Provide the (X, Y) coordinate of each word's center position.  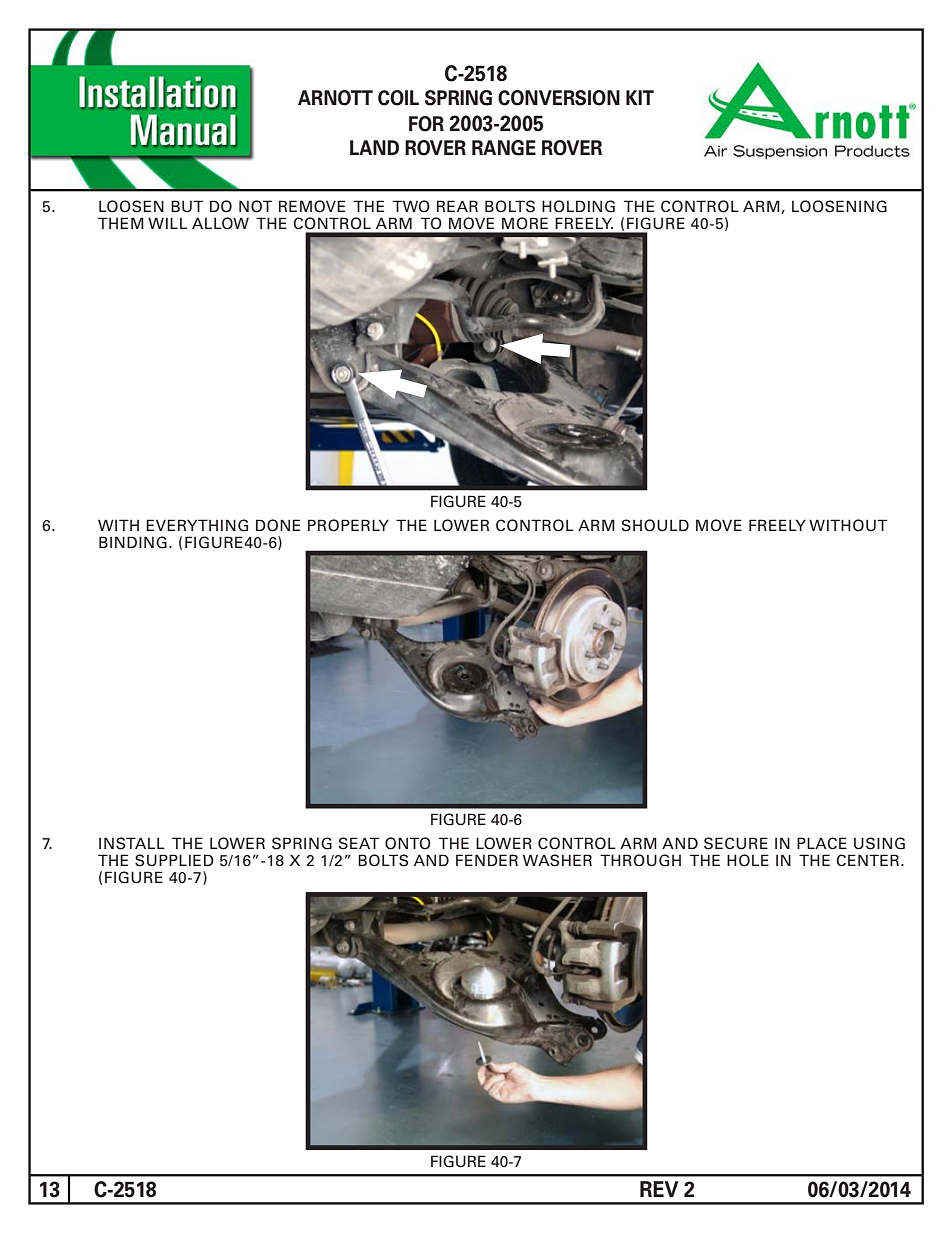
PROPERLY (348, 525)
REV (659, 1189)
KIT (640, 97)
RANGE (504, 148)
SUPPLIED (174, 860)
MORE (525, 223)
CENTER (869, 860)
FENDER (487, 860)
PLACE (822, 843)
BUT (187, 206)
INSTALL (132, 843)
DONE (278, 525)
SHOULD (655, 525)
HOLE (748, 860)
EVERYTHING (197, 525)
